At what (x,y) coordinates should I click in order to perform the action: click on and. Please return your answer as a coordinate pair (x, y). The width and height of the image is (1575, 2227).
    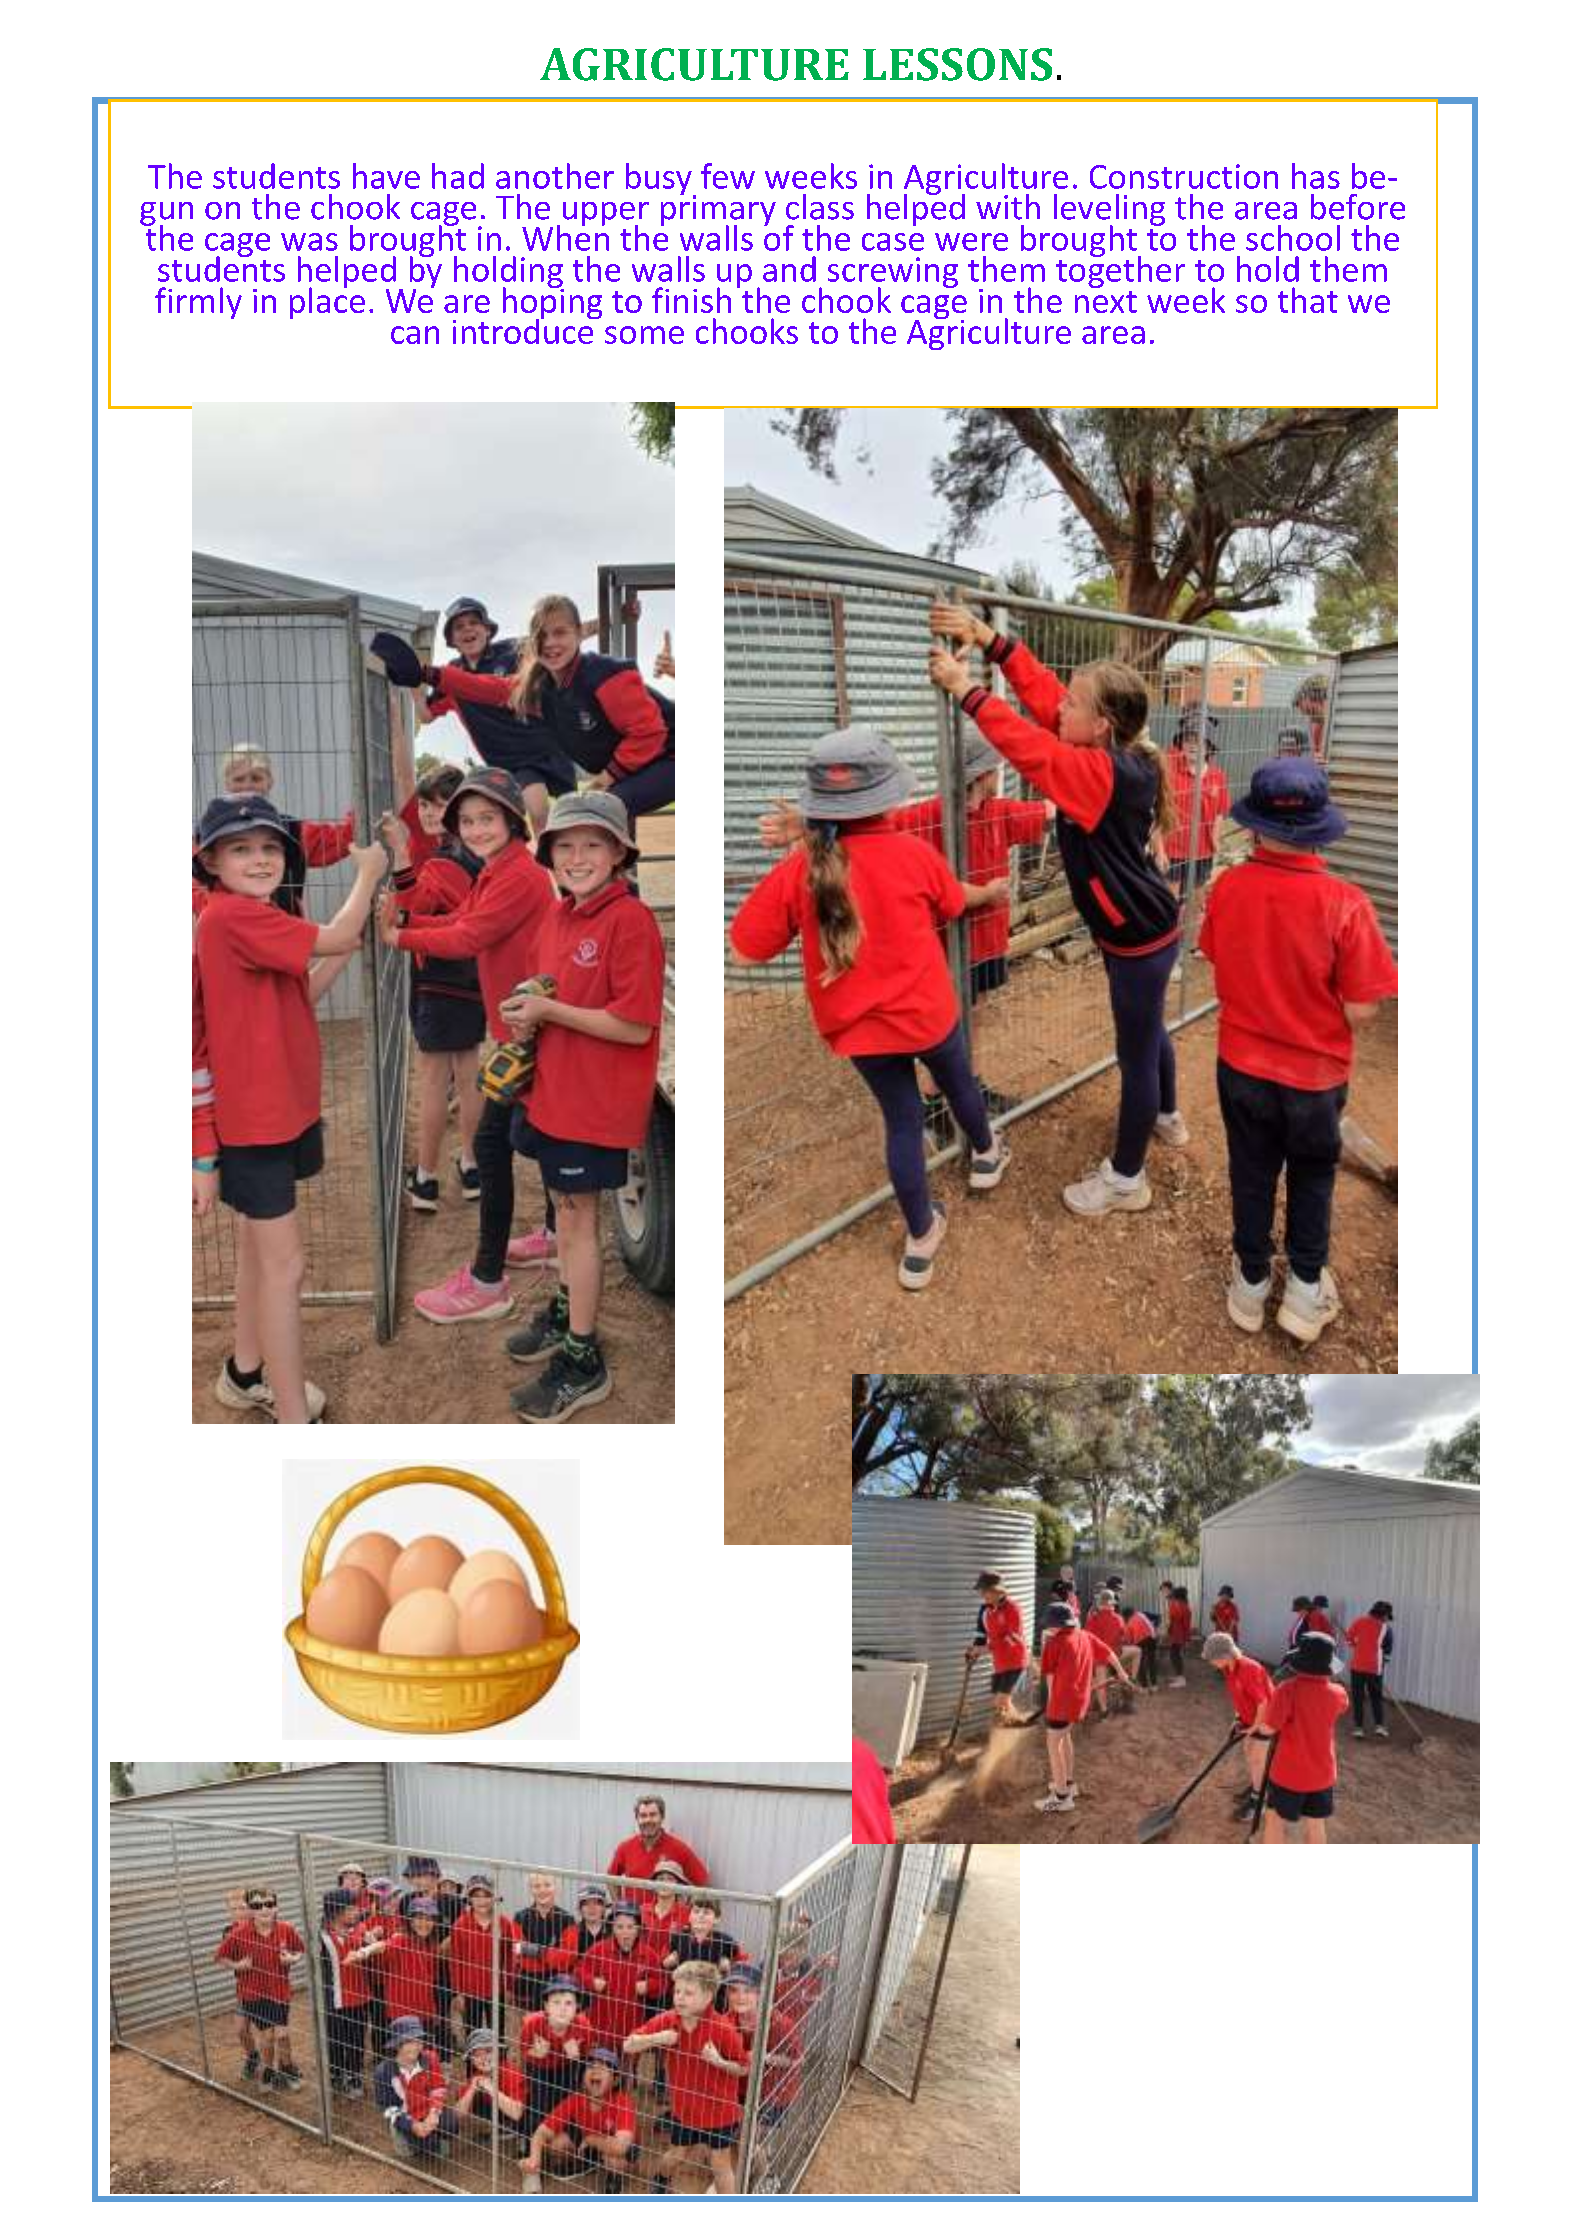
    Looking at the image, I should click on (789, 269).
